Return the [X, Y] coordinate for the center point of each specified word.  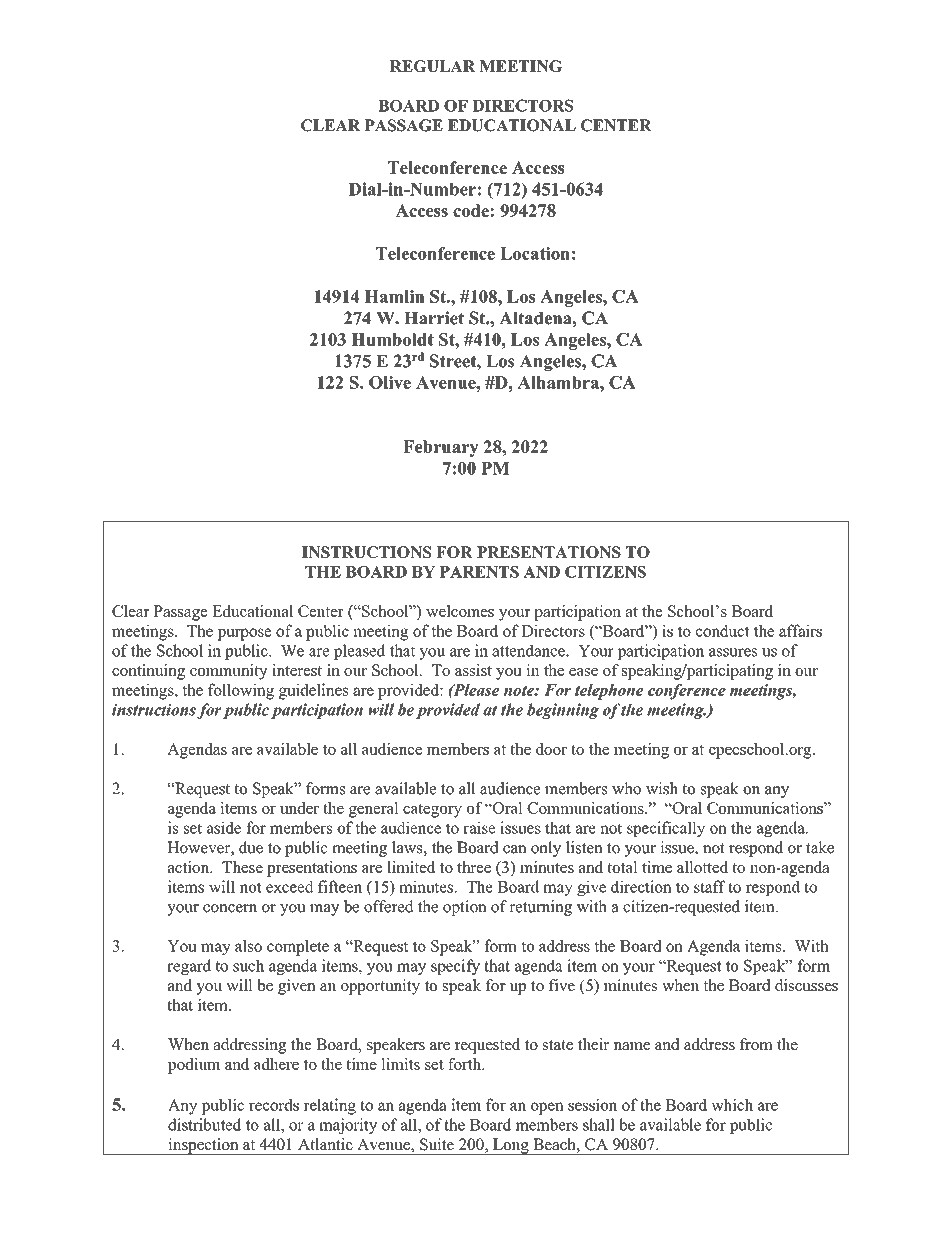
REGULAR [433, 66]
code [471, 210]
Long [511, 1146]
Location [535, 253]
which [732, 1104]
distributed [204, 1124]
